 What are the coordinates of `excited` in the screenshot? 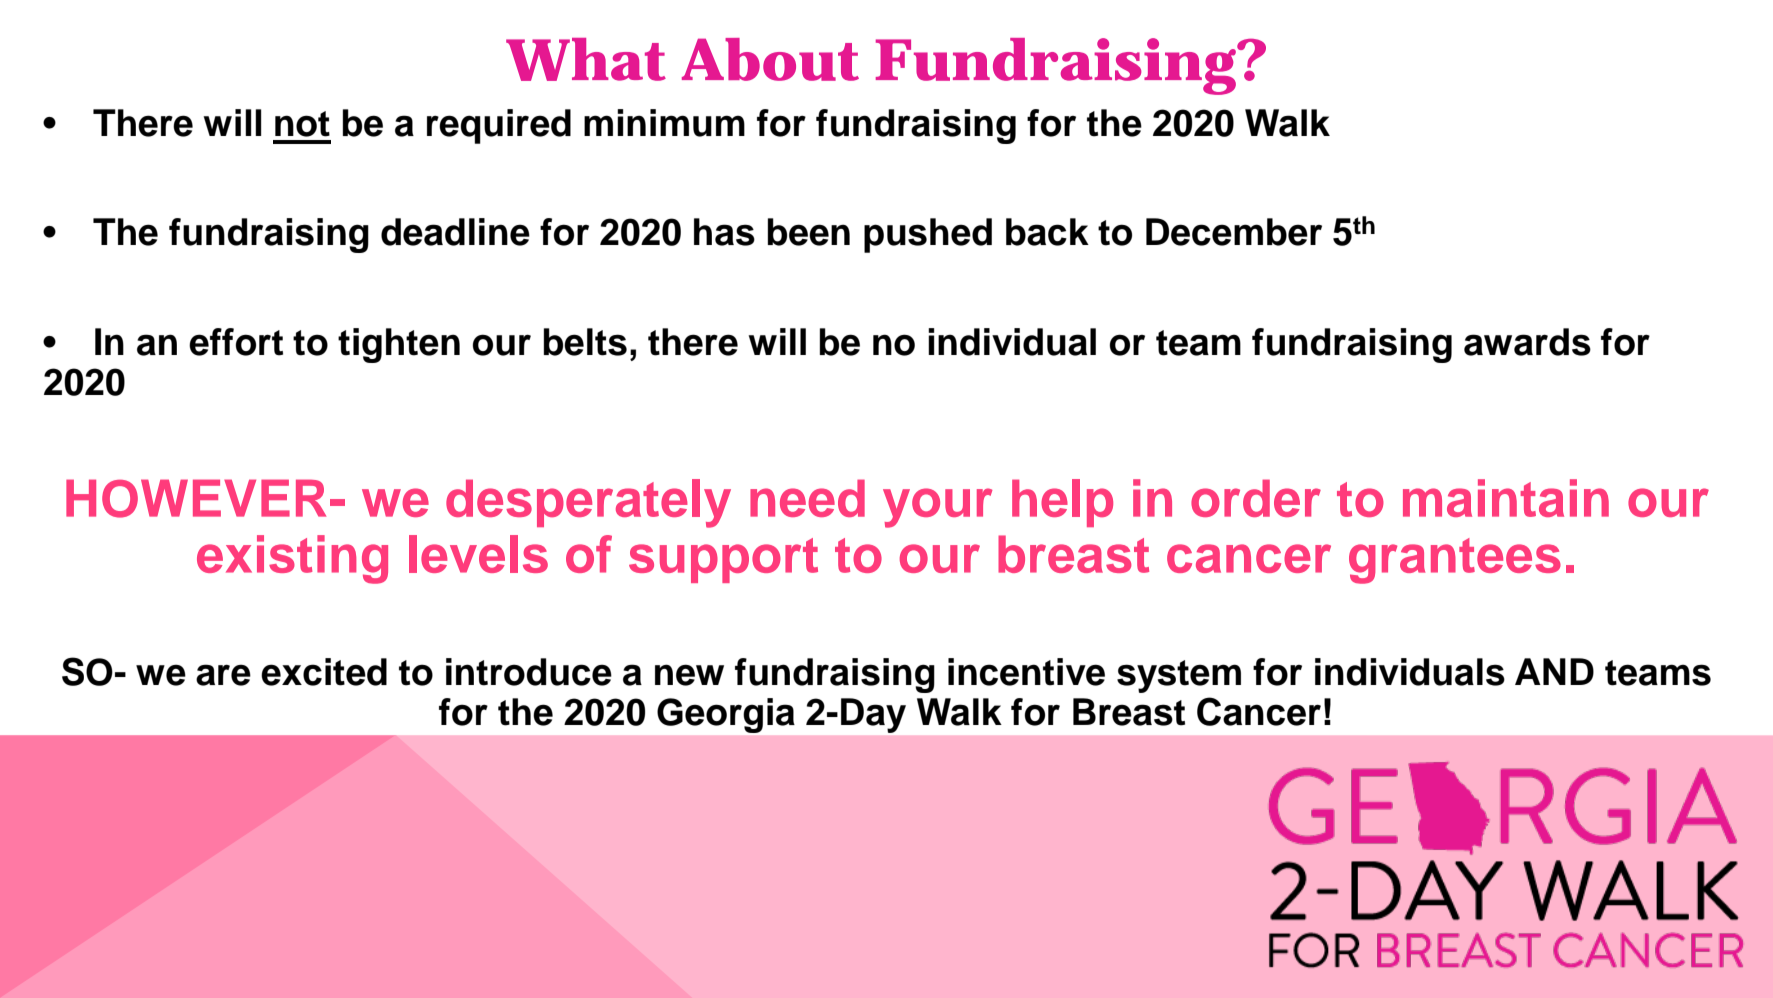 It's located at (324, 672).
